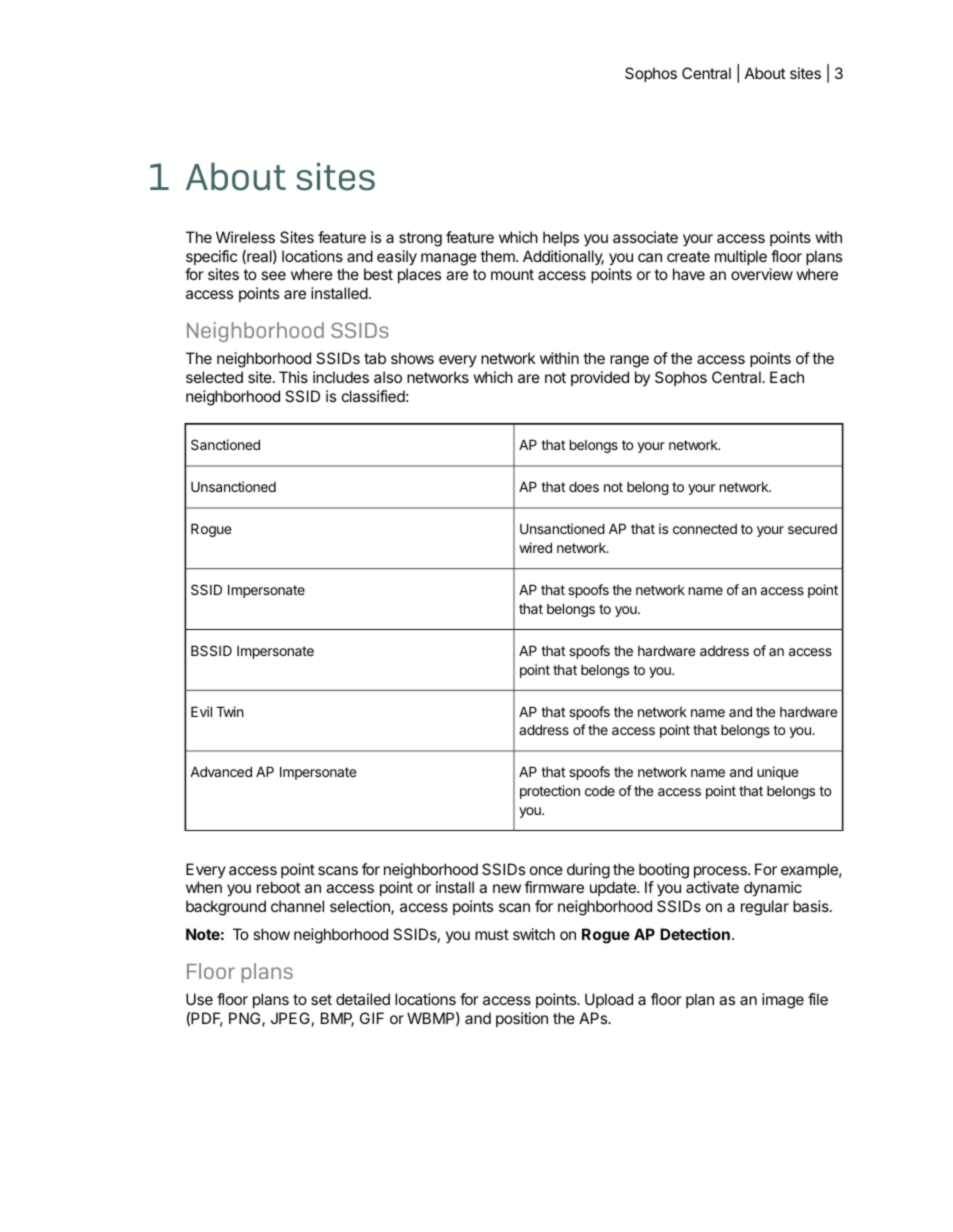  Describe the element at coordinates (584, 486) in the page. I see `does` at that location.
